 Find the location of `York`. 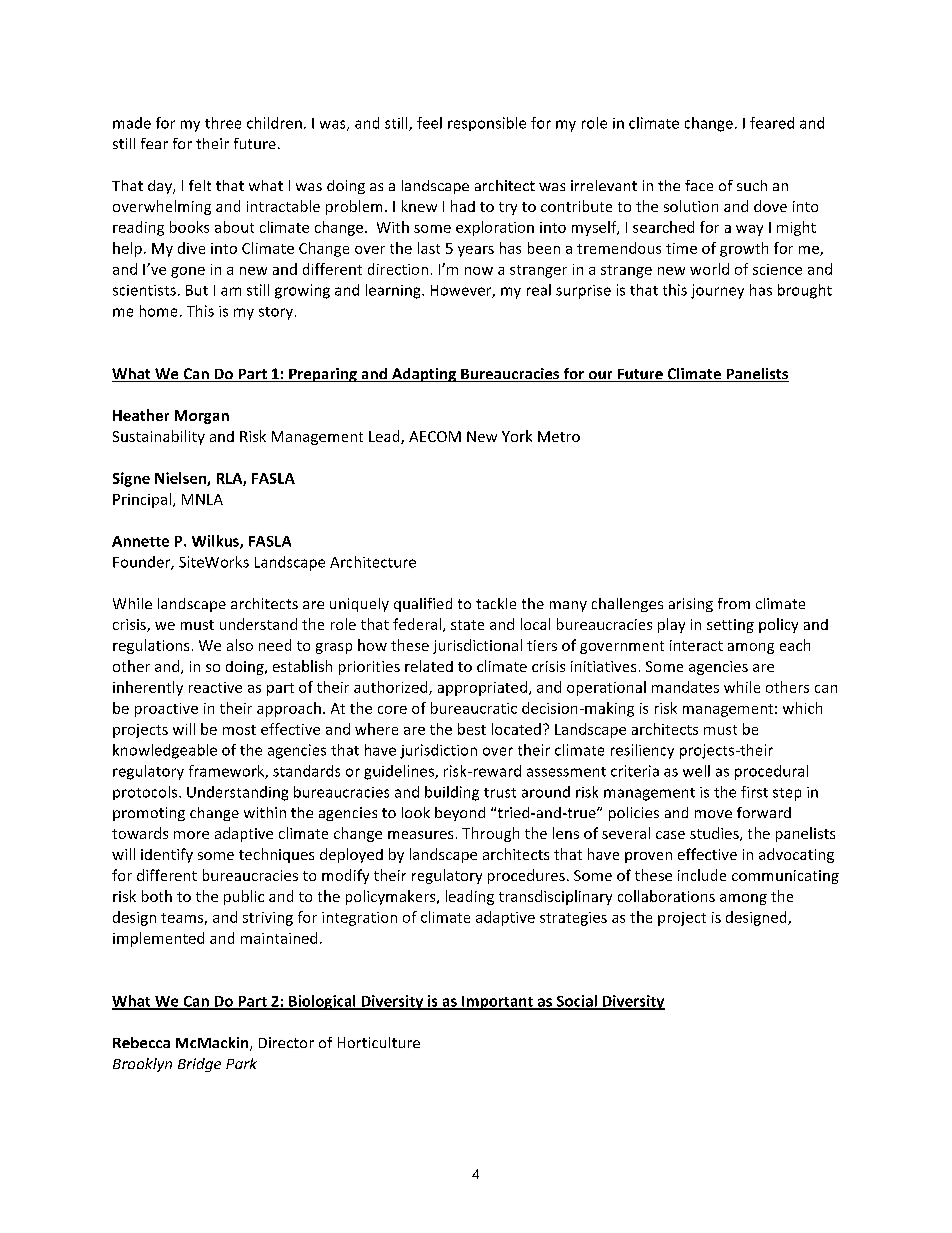

York is located at coordinates (517, 436).
